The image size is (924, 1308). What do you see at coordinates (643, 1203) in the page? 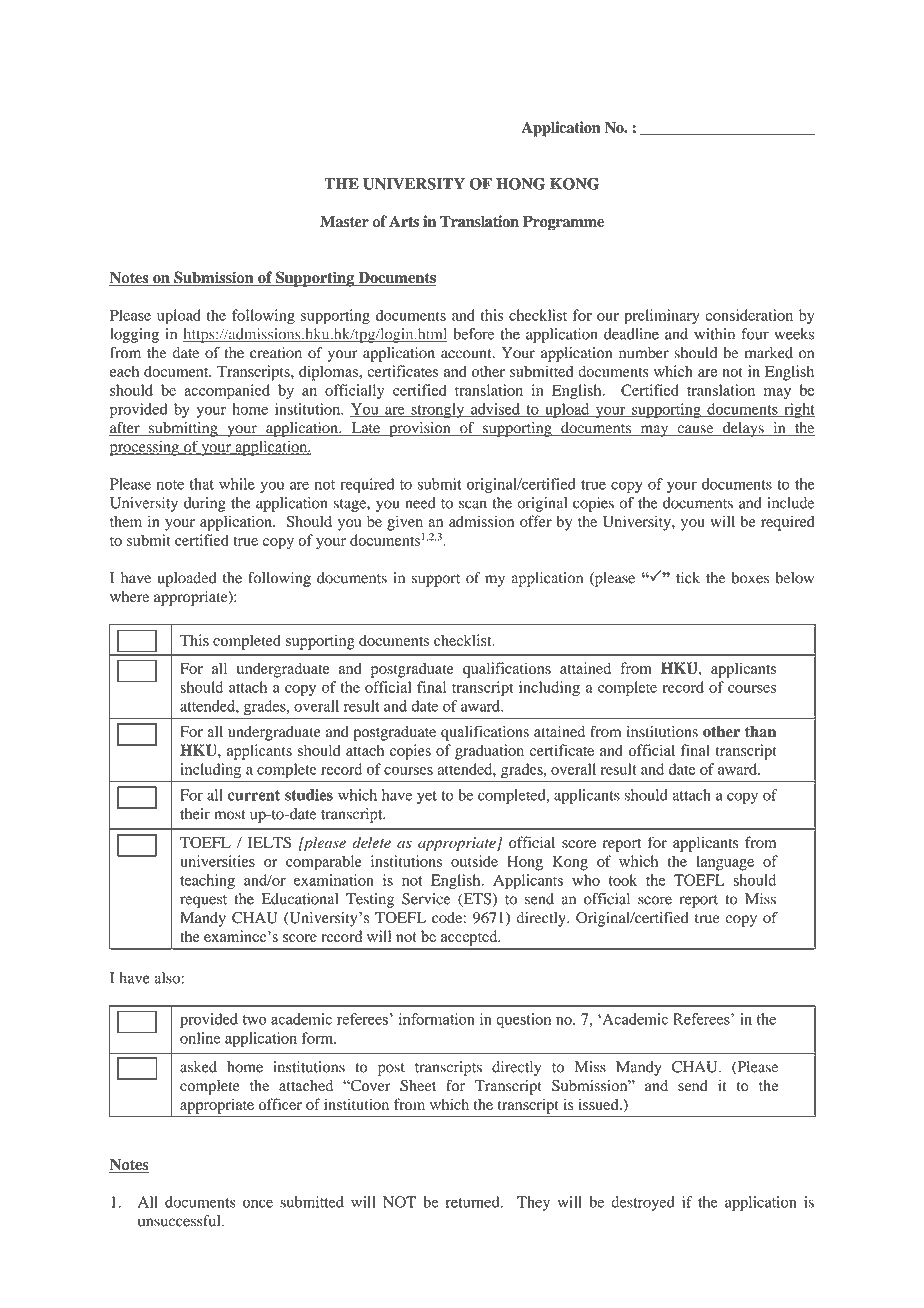
I see `destroyed` at bounding box center [643, 1203].
